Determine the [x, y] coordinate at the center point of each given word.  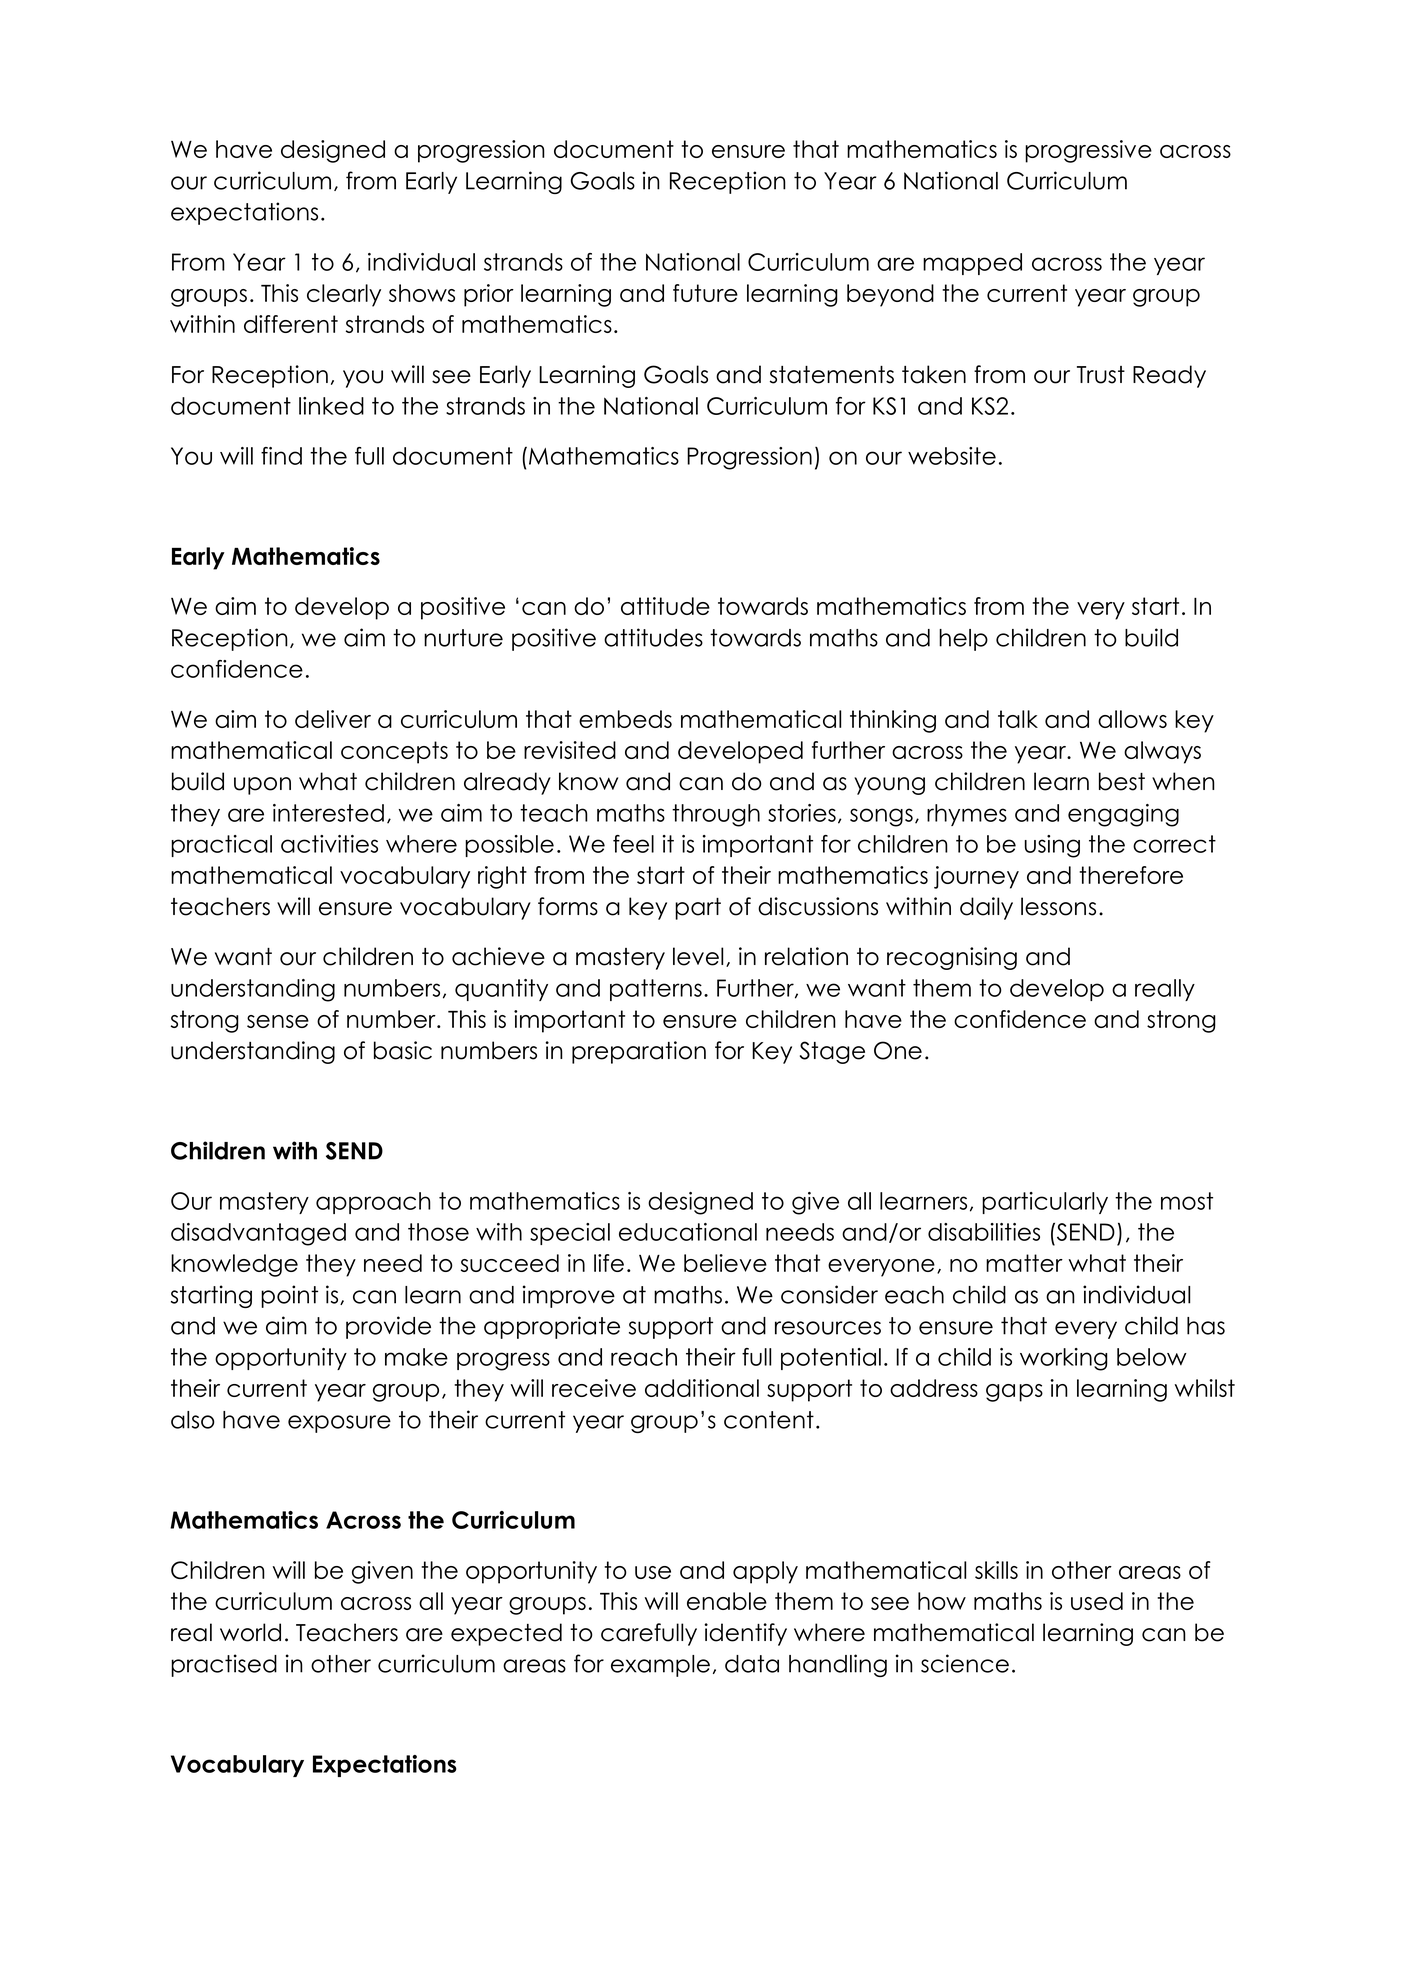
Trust [1101, 375]
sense [278, 1021]
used [1097, 1601]
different [291, 324]
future [705, 293]
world [250, 1632]
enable [727, 1601]
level [698, 956]
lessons [1058, 906]
